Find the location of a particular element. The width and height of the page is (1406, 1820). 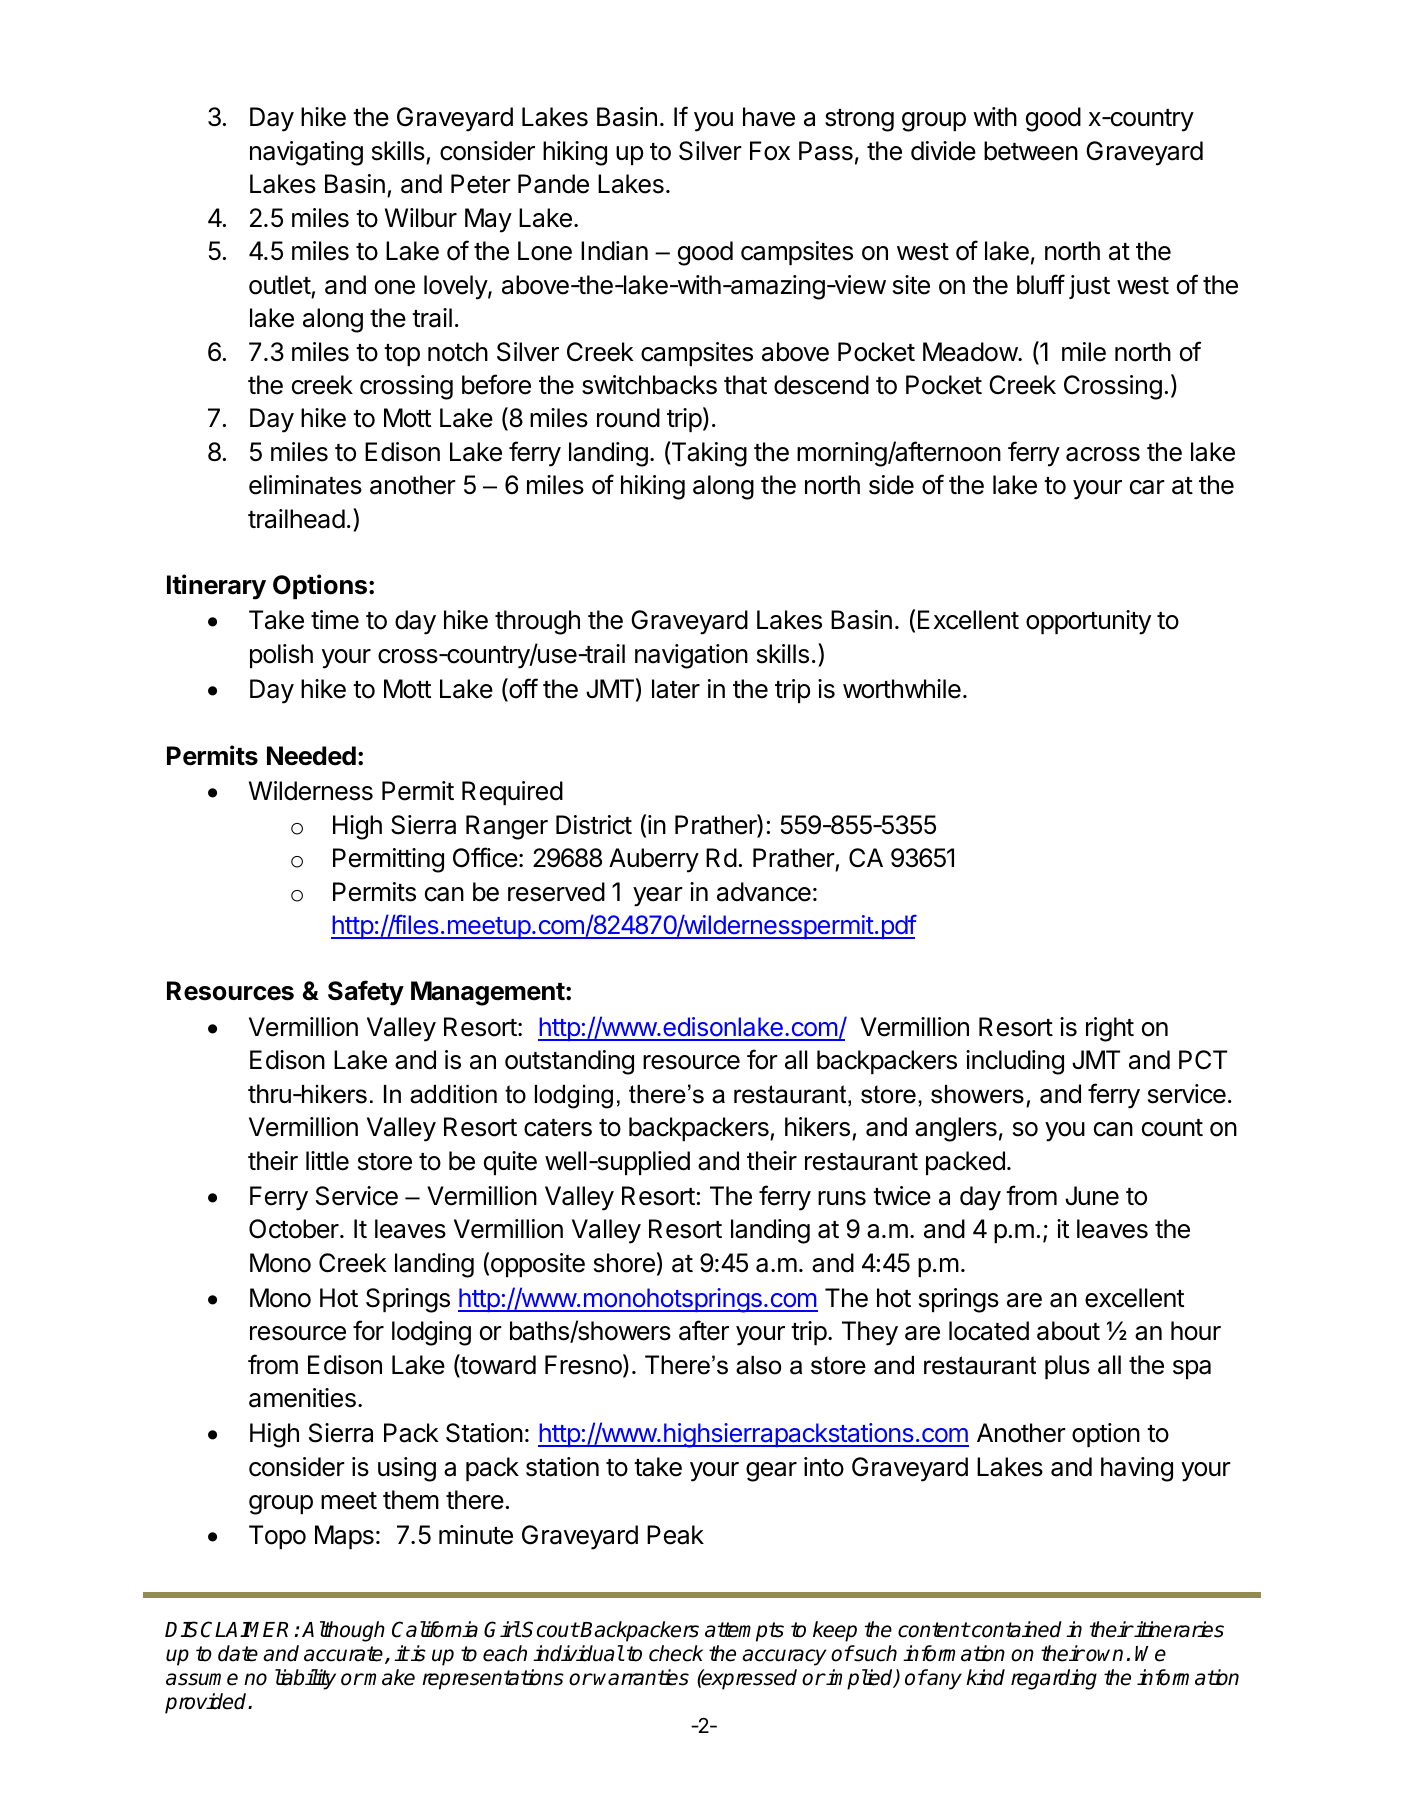

navigation is located at coordinates (691, 656).
